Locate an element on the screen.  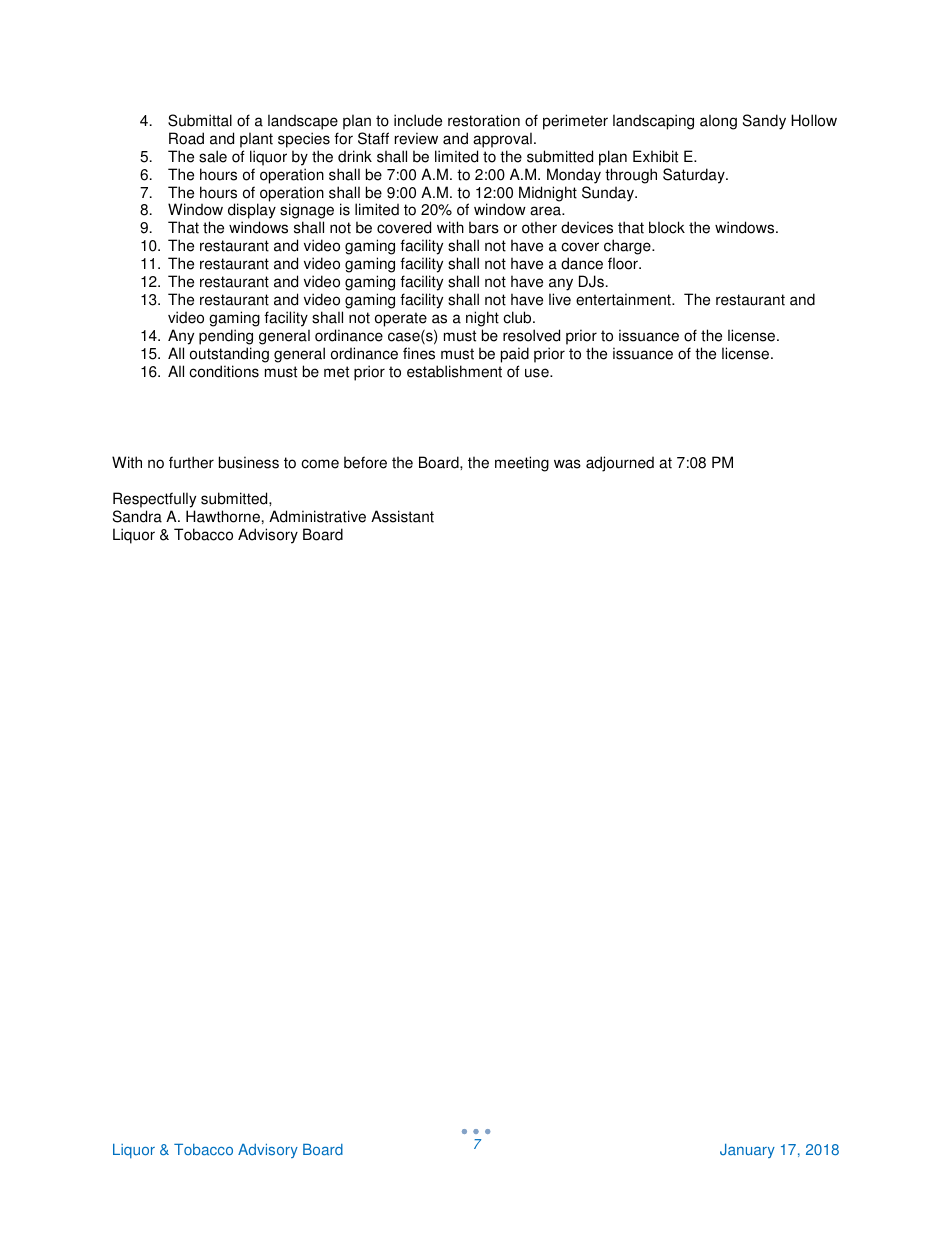
along is located at coordinates (718, 122).
